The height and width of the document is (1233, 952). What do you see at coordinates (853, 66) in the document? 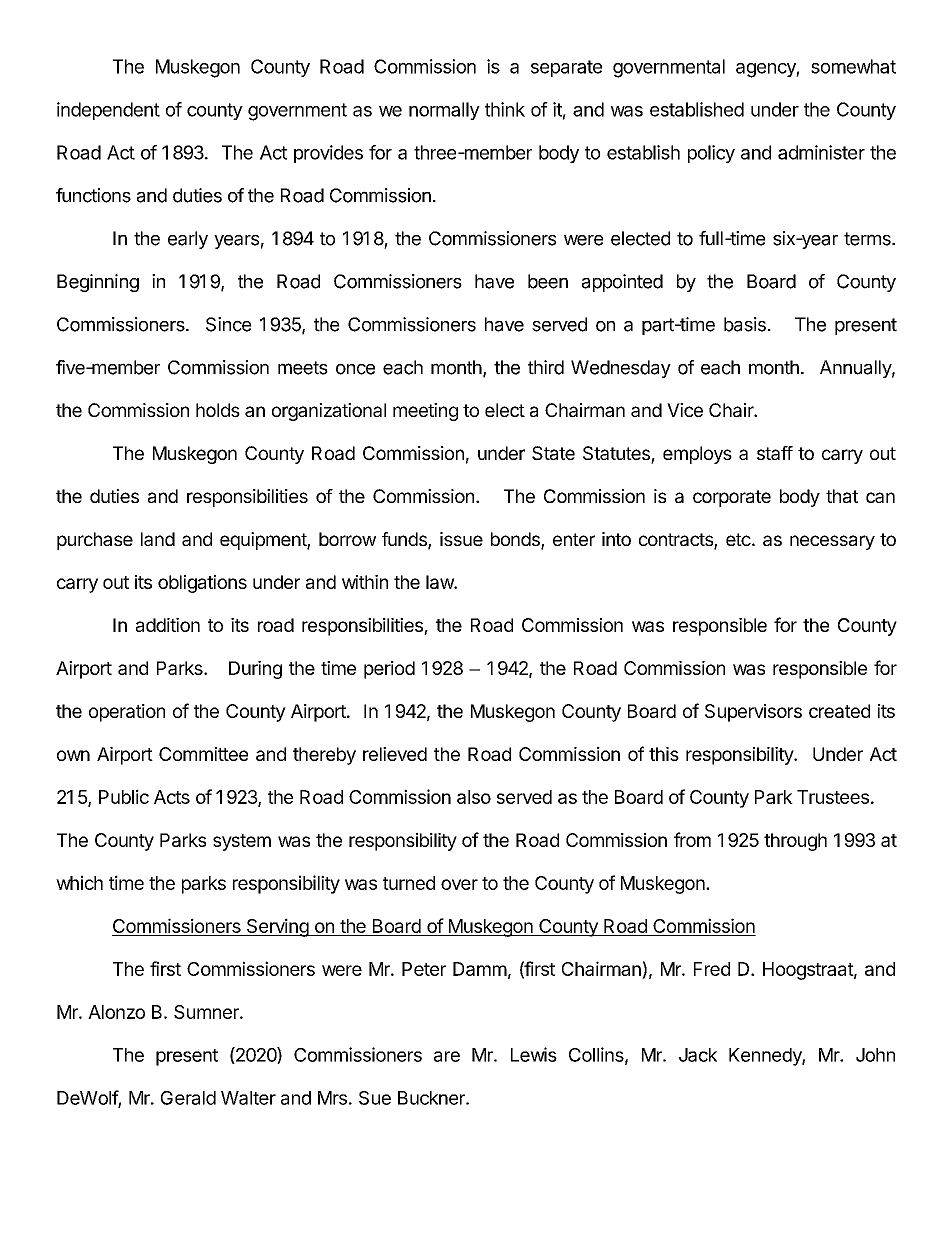
I see `somewhat` at bounding box center [853, 66].
